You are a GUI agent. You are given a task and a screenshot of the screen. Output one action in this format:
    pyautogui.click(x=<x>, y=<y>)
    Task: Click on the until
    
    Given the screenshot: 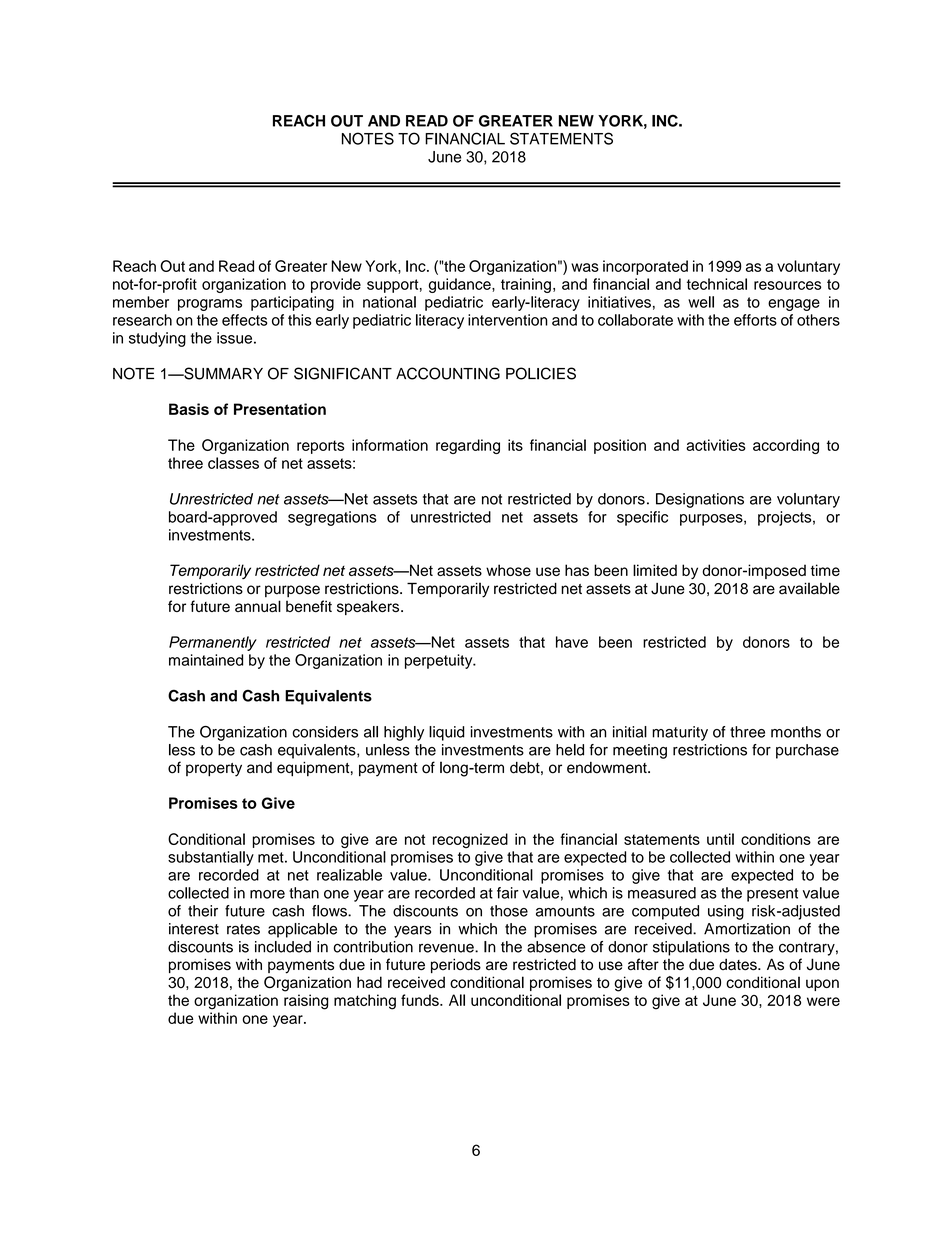 What is the action you would take?
    pyautogui.click(x=720, y=839)
